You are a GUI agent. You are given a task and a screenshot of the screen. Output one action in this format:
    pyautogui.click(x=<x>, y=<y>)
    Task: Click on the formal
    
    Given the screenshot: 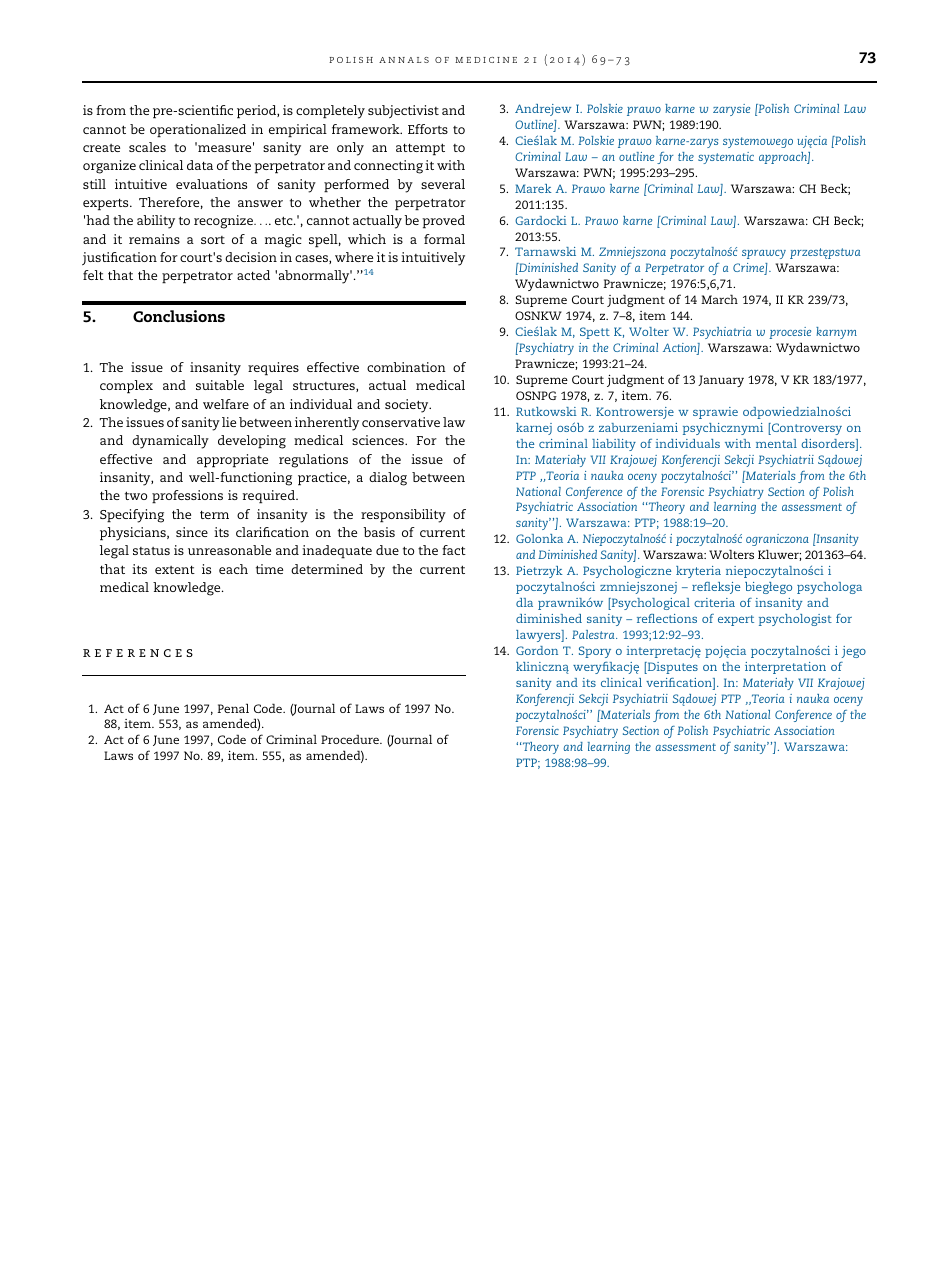 What is the action you would take?
    pyautogui.click(x=444, y=239)
